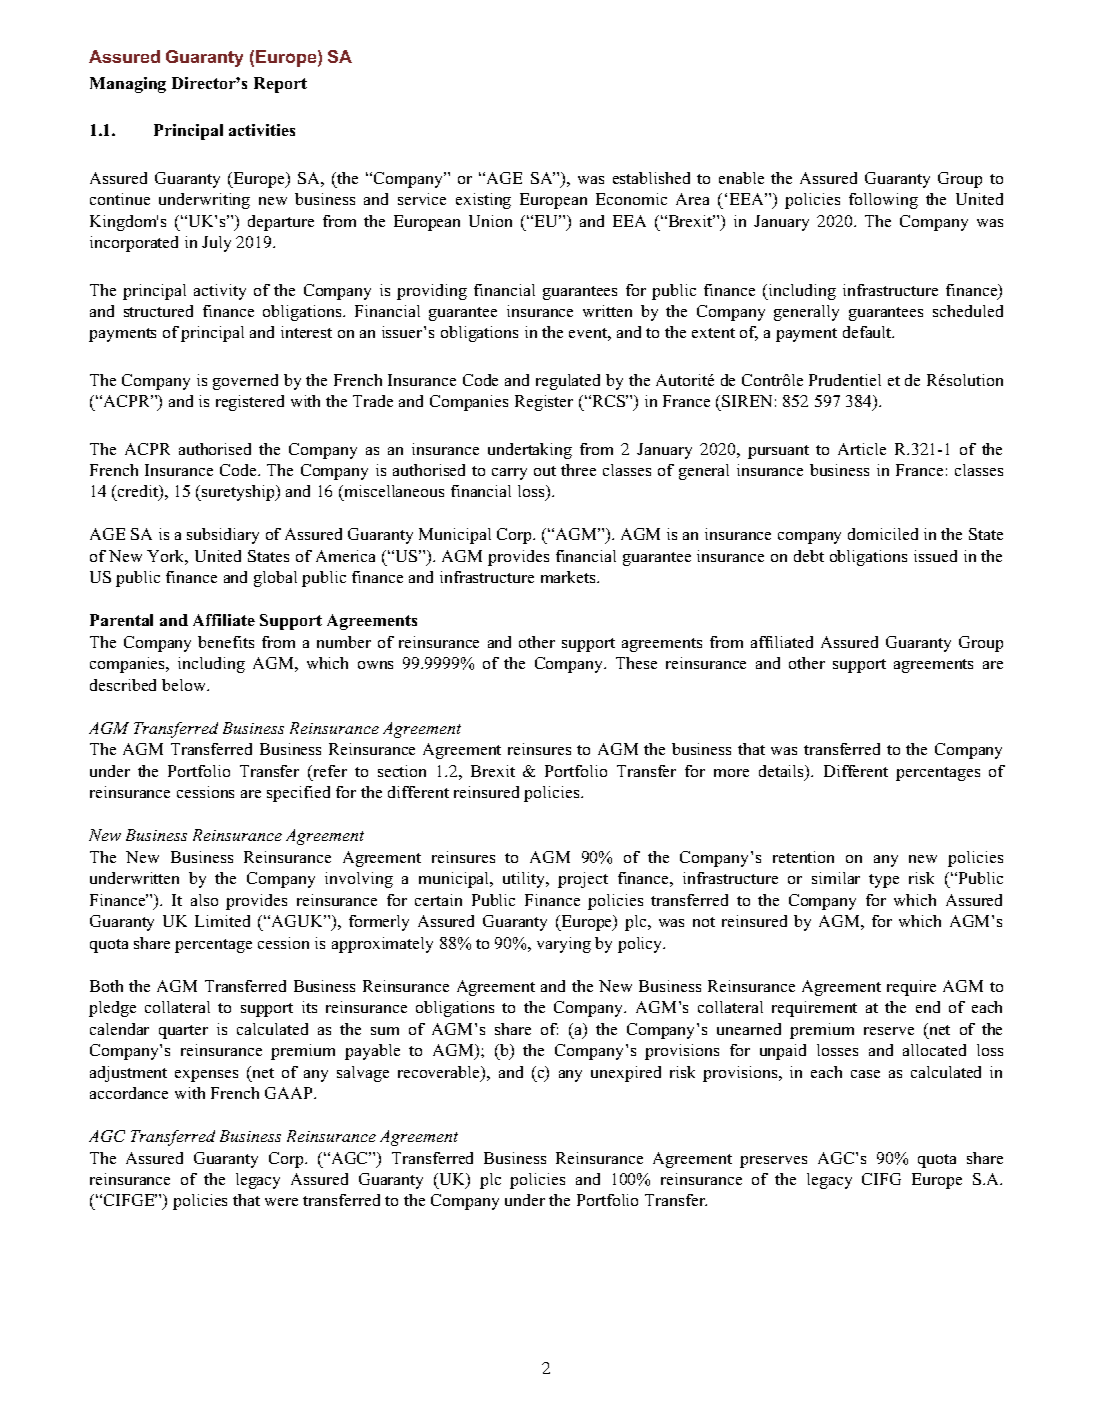 The image size is (1096, 1418). What do you see at coordinates (281, 1202) in the document?
I see `were` at bounding box center [281, 1202].
